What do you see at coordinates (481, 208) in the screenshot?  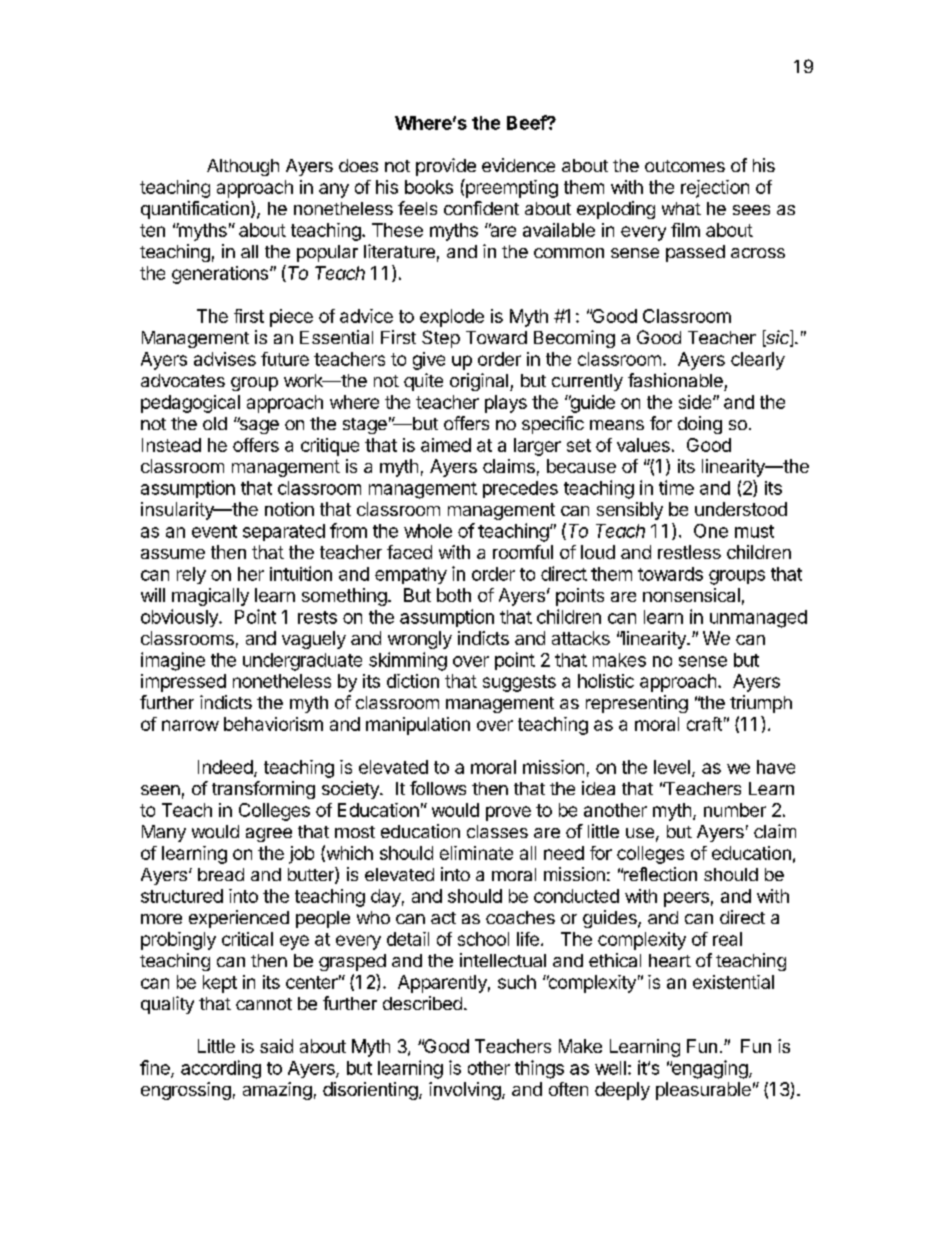 I see `confident` at bounding box center [481, 208].
